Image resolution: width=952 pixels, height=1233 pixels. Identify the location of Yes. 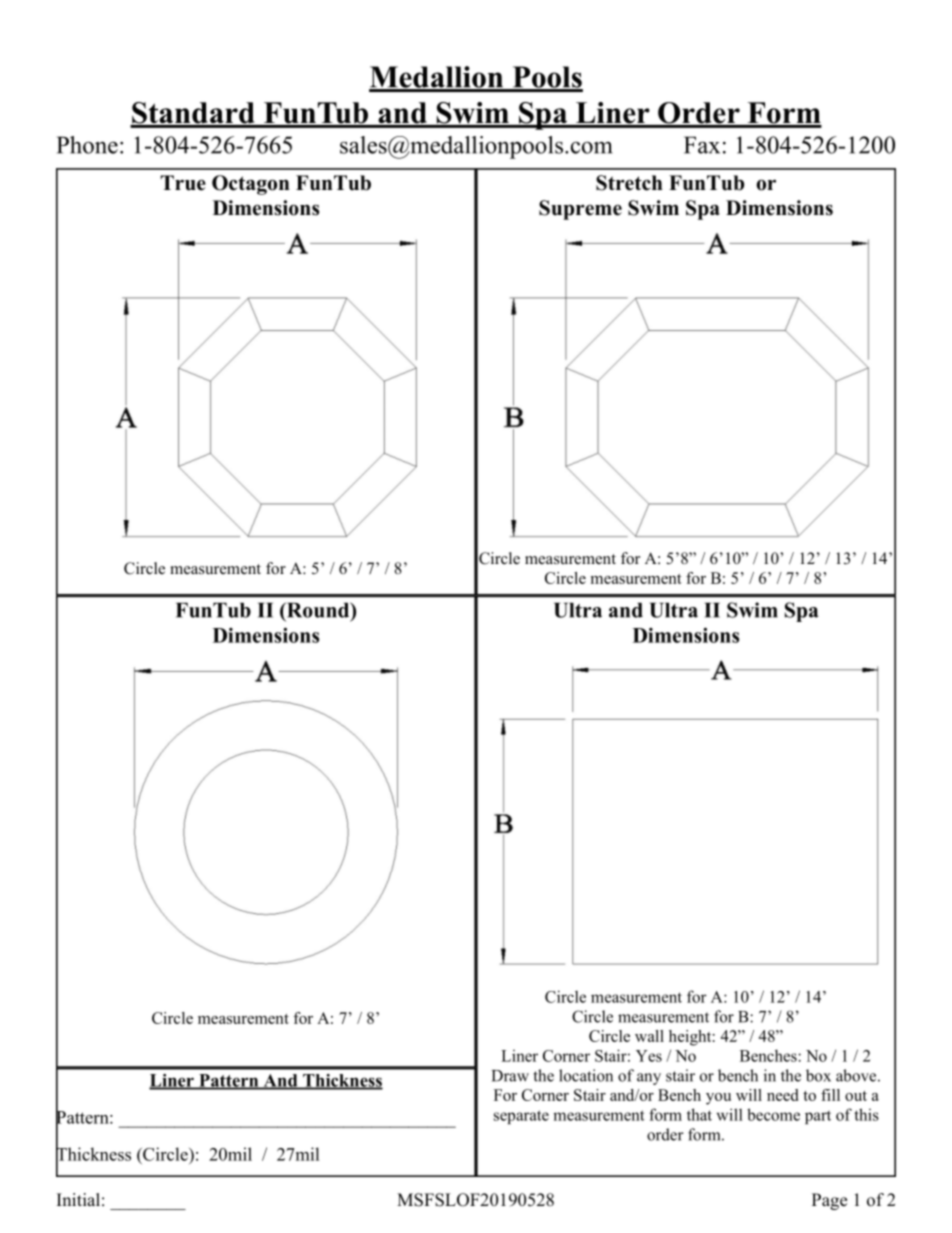
(649, 1056).
